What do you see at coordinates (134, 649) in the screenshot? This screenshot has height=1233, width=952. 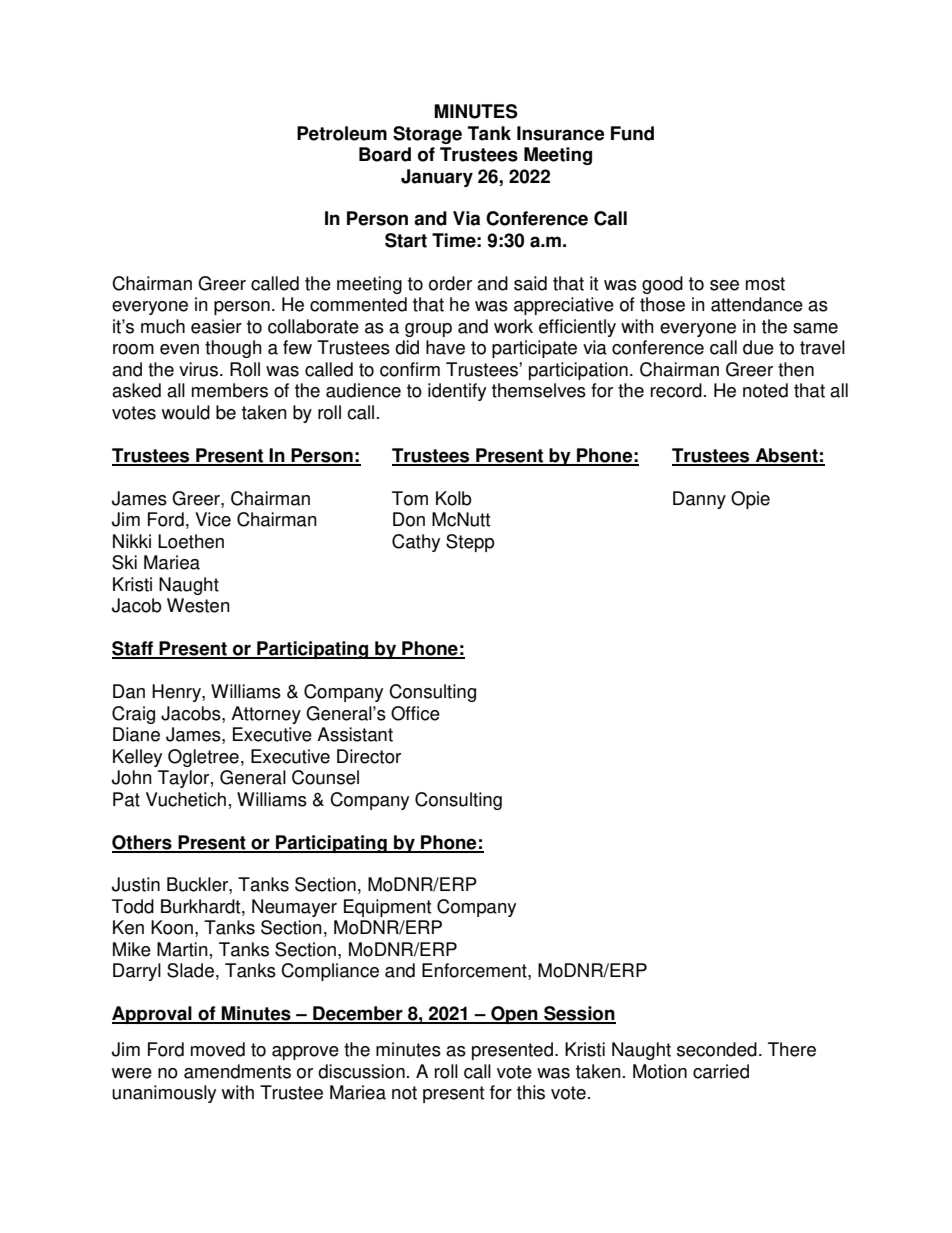 I see `Staff` at bounding box center [134, 649].
